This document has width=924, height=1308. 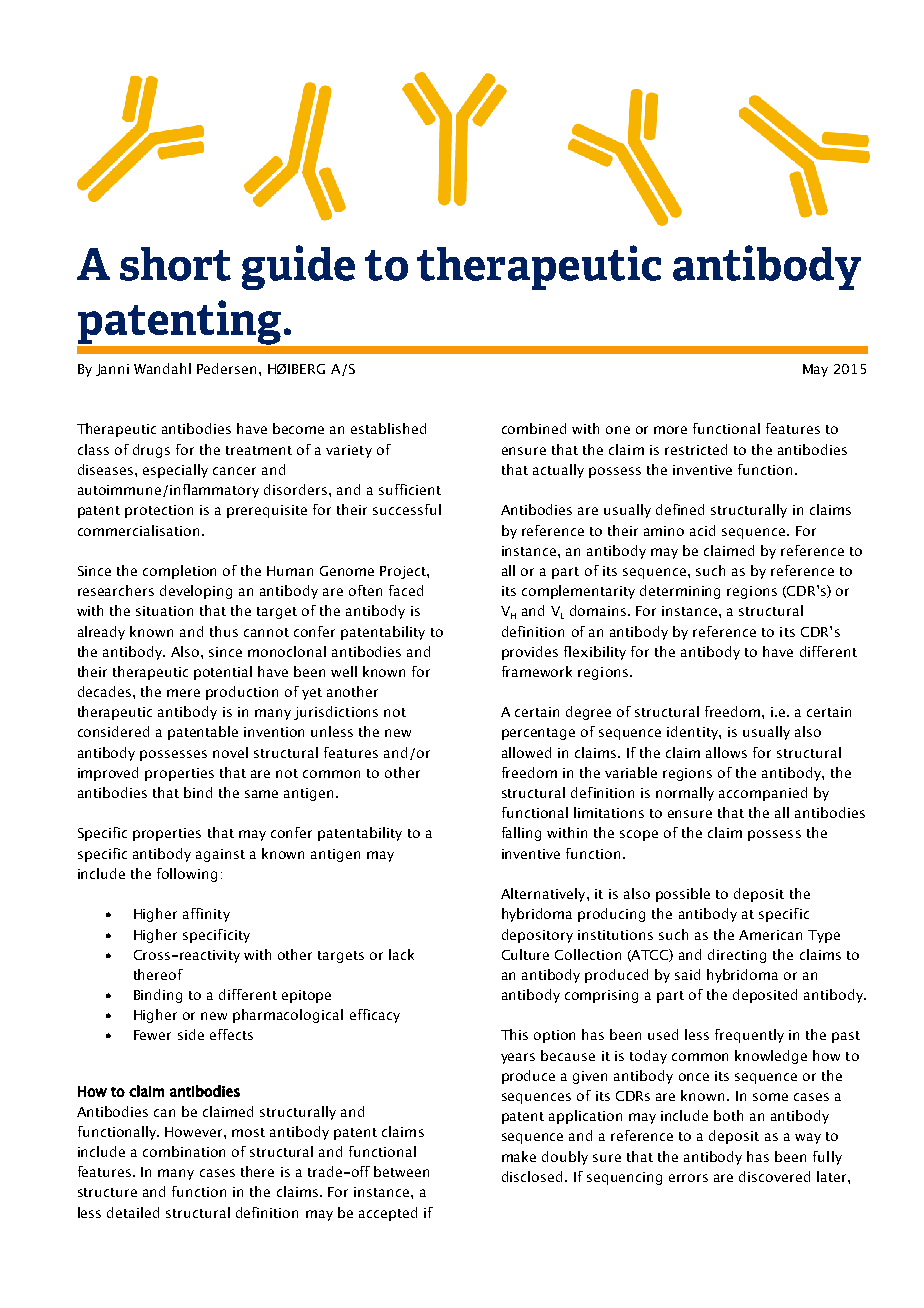 I want to click on determining, so click(x=680, y=592).
